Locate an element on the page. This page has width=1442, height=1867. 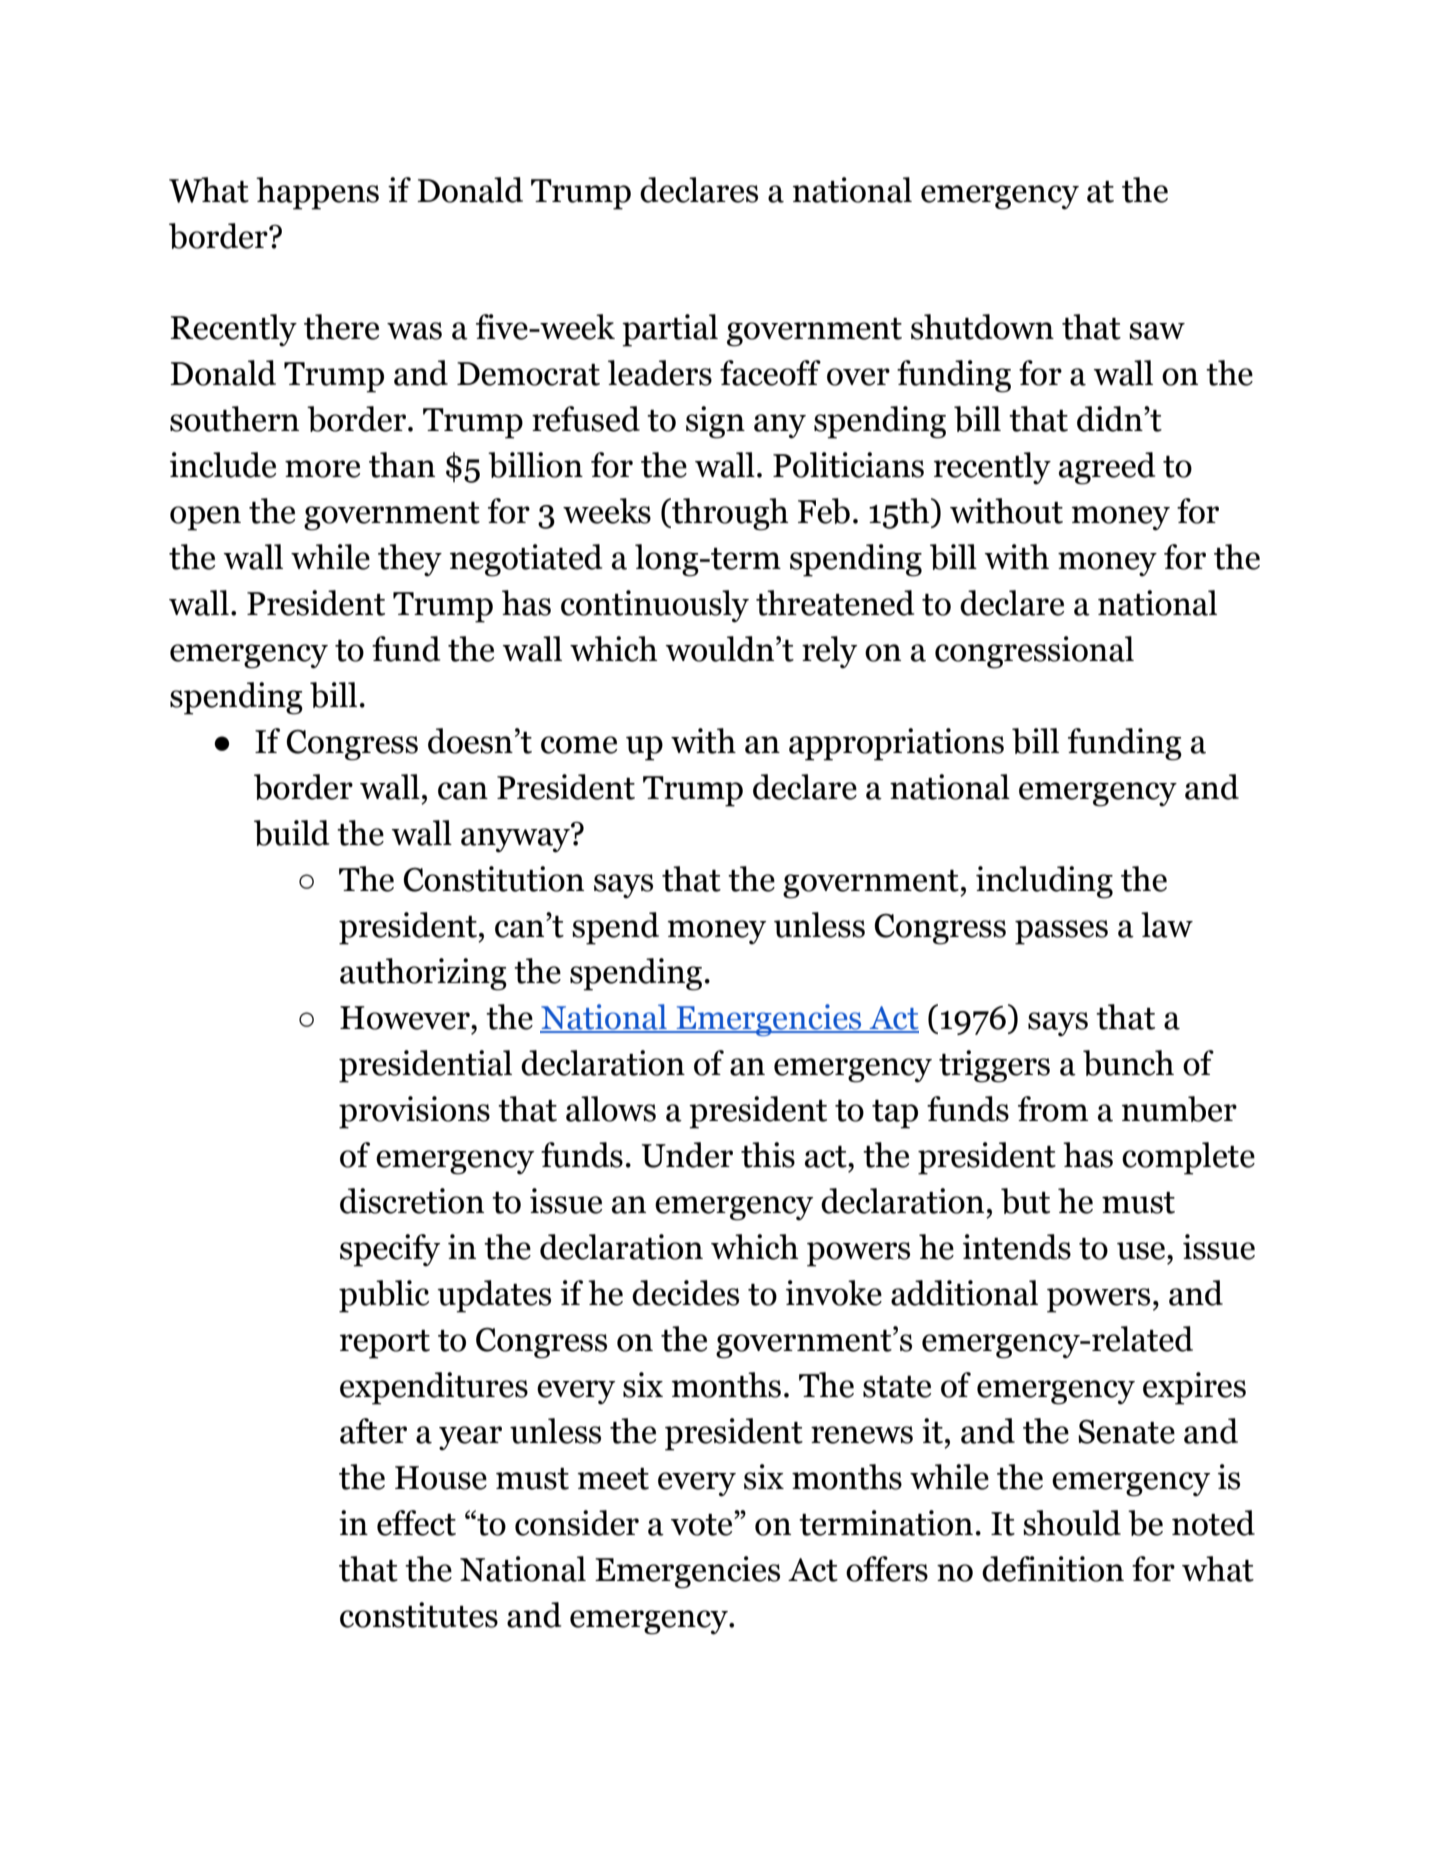
passes is located at coordinates (1061, 932).
